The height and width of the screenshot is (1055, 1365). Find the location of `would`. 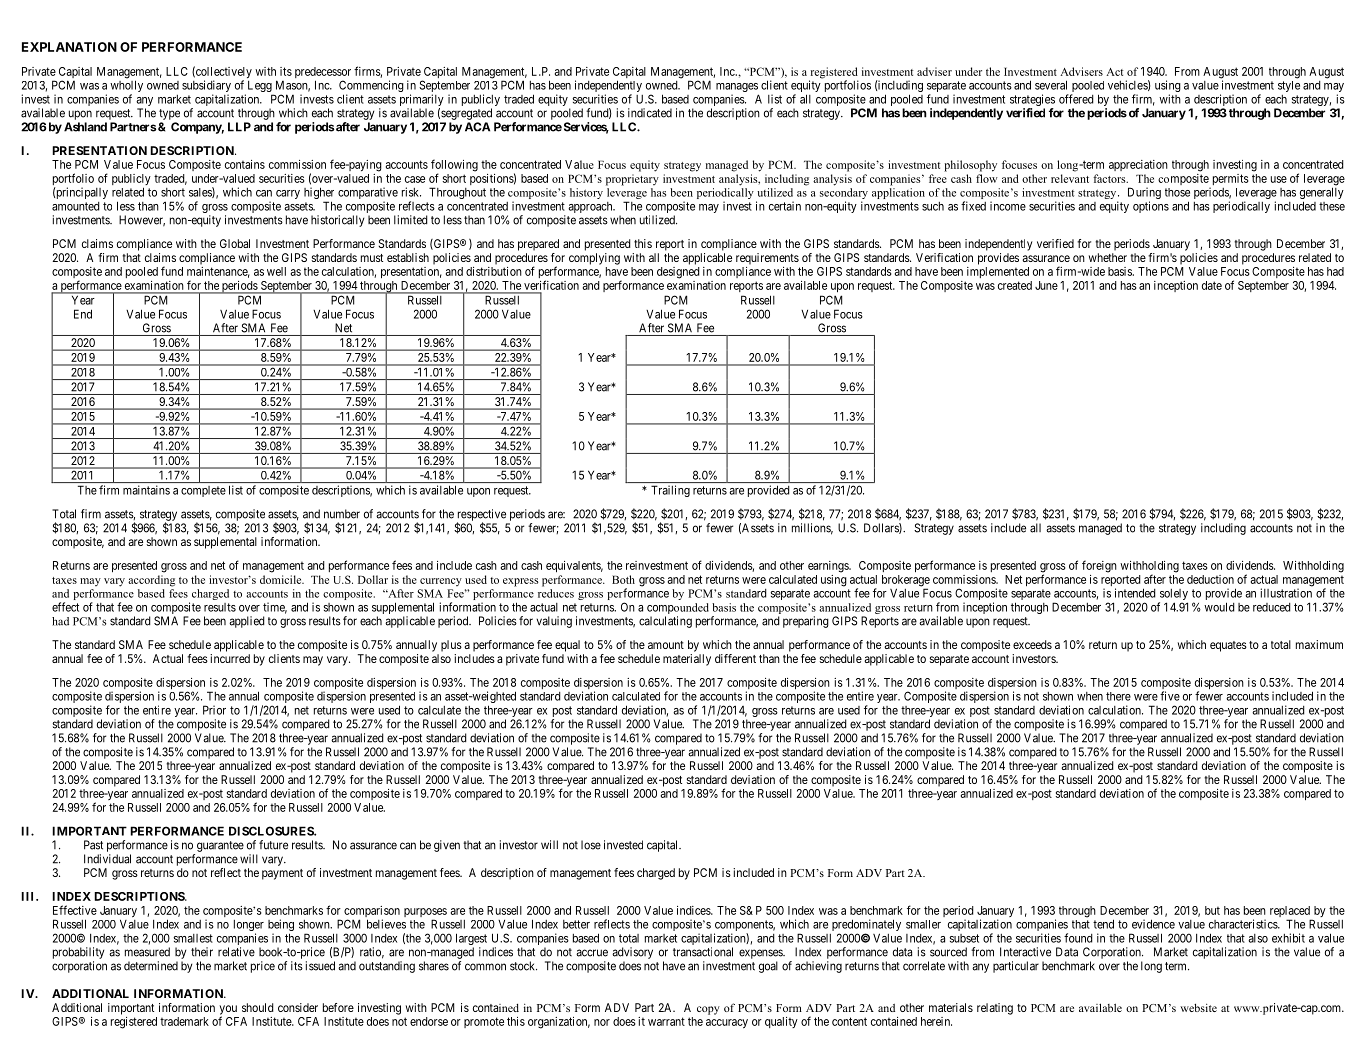

would is located at coordinates (1219, 607).
